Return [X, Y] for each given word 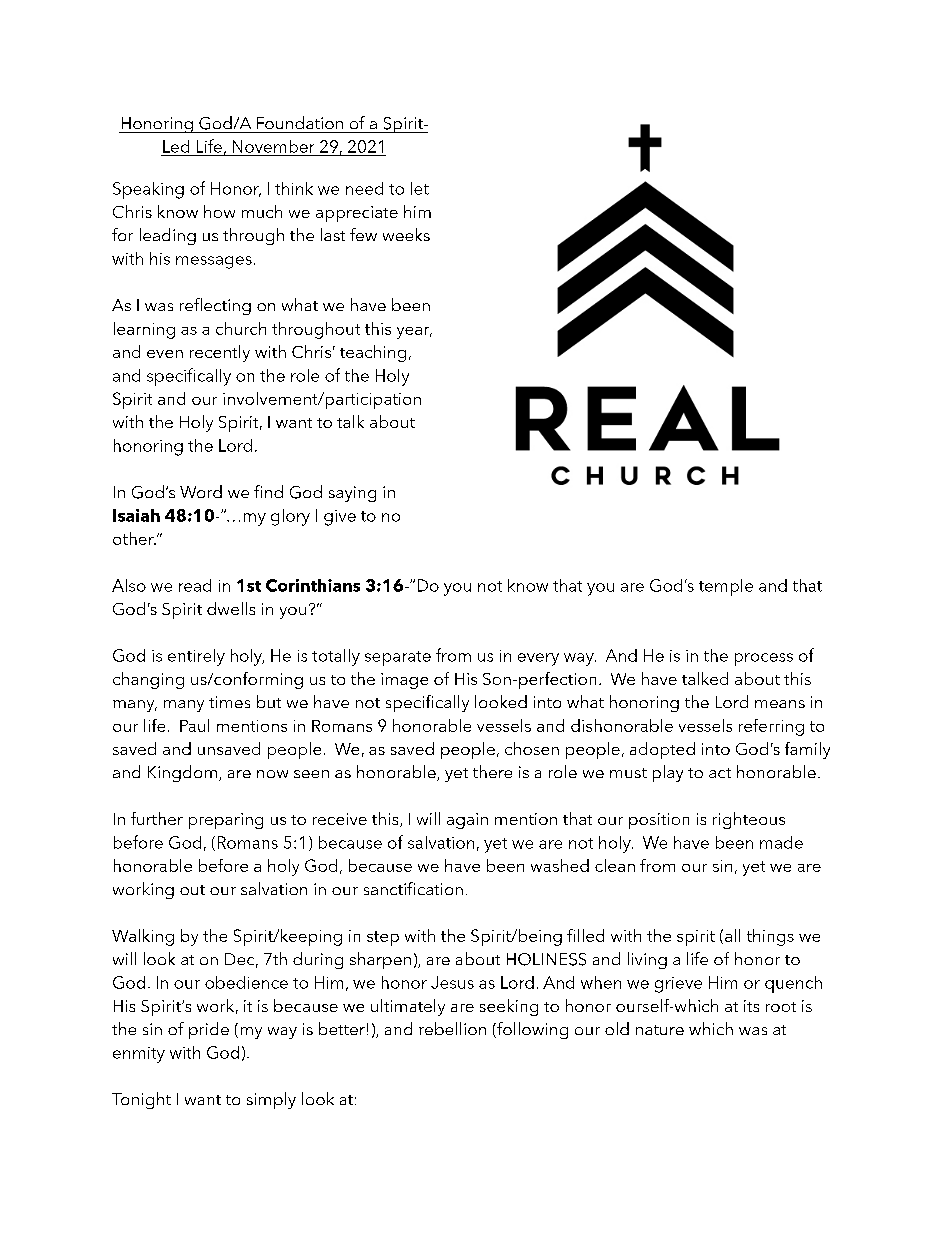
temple [726, 587]
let [420, 188]
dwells [231, 608]
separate [398, 658]
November [273, 146]
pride [209, 1030]
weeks [406, 234]
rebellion [452, 1028]
